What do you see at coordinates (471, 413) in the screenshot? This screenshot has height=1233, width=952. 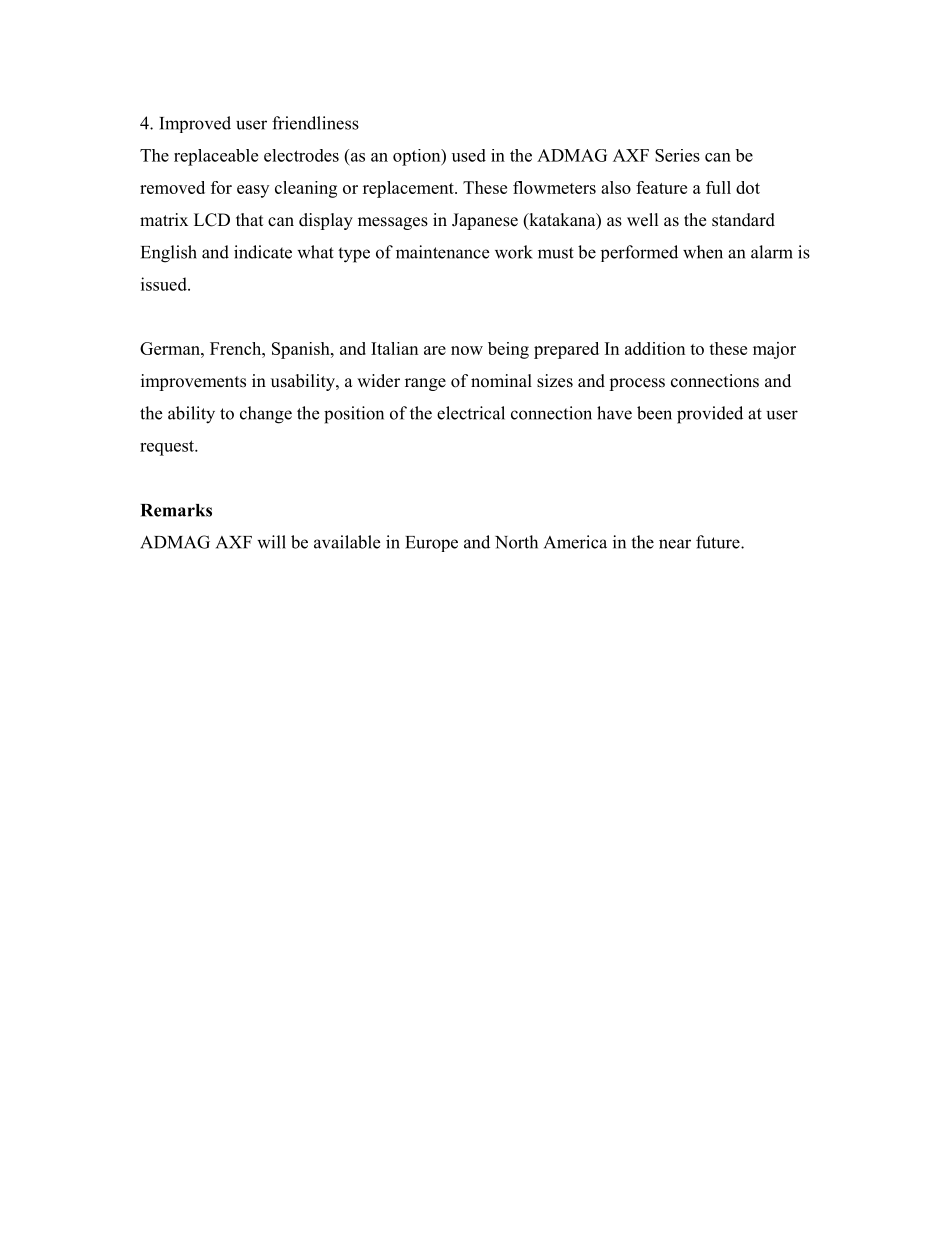 I see `electrical` at bounding box center [471, 413].
